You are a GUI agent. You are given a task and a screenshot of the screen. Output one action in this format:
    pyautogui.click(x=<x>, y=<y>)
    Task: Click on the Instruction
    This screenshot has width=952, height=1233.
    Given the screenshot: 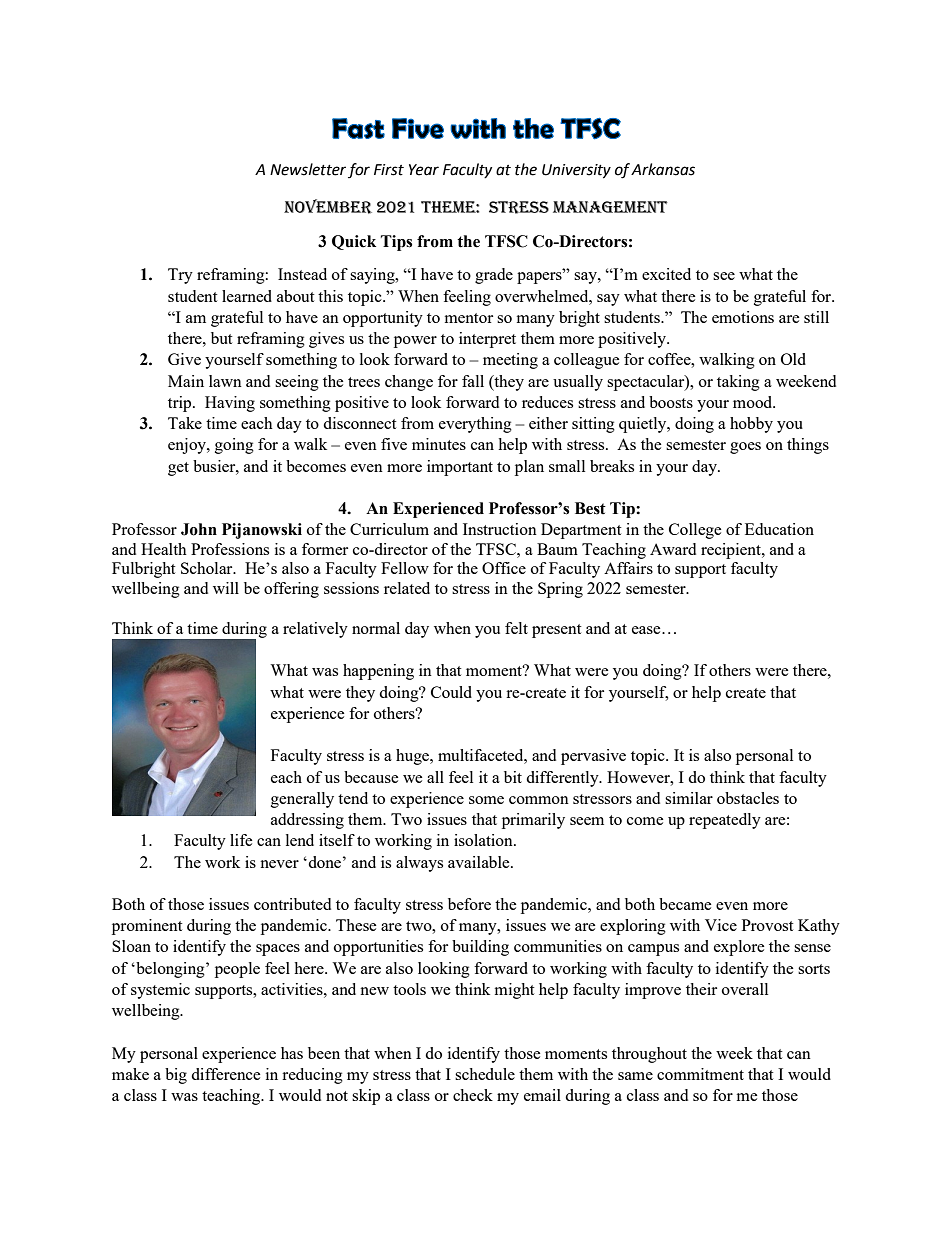 What is the action you would take?
    pyautogui.click(x=500, y=529)
